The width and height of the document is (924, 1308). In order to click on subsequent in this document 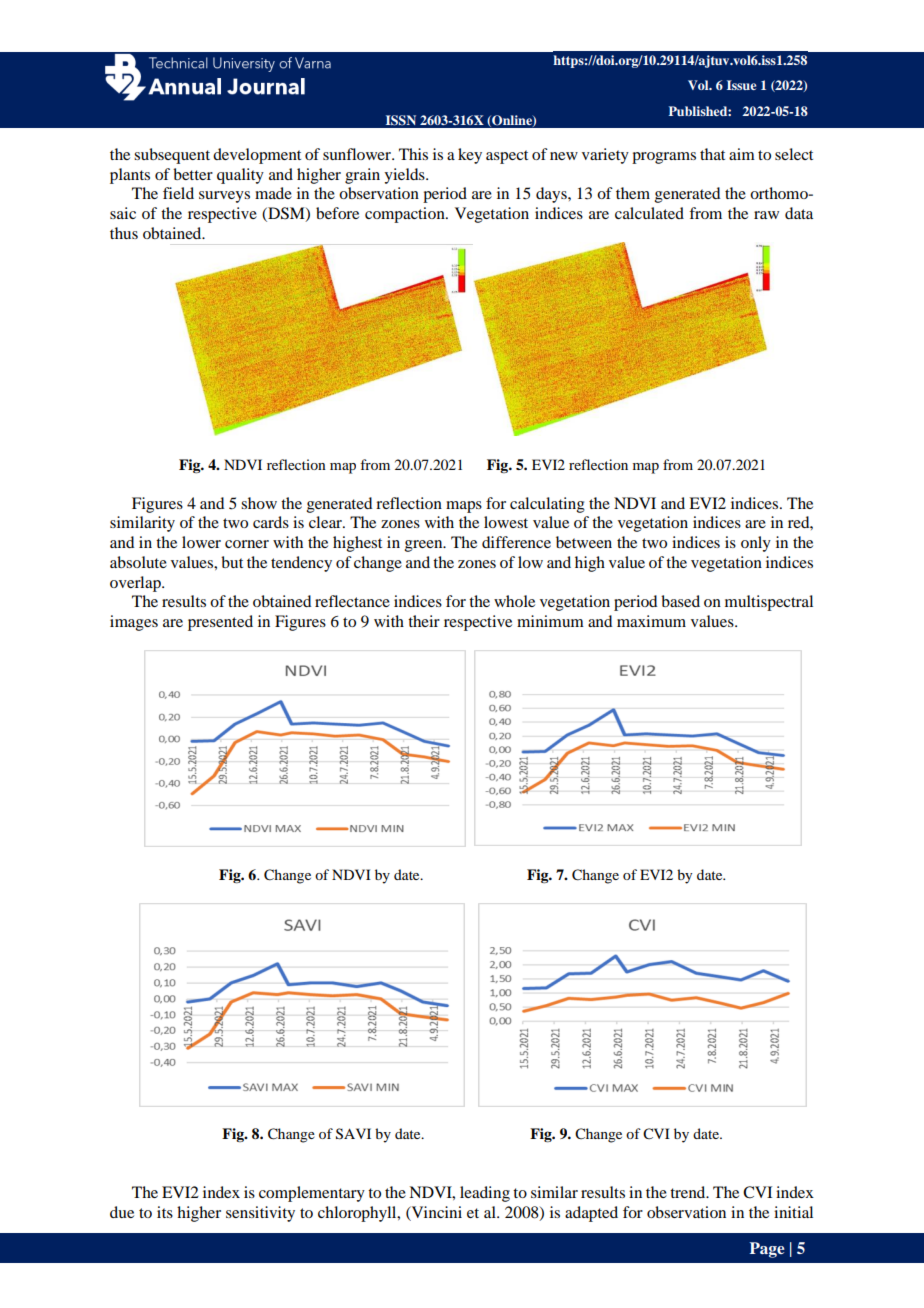, I will do `click(172, 156)`.
